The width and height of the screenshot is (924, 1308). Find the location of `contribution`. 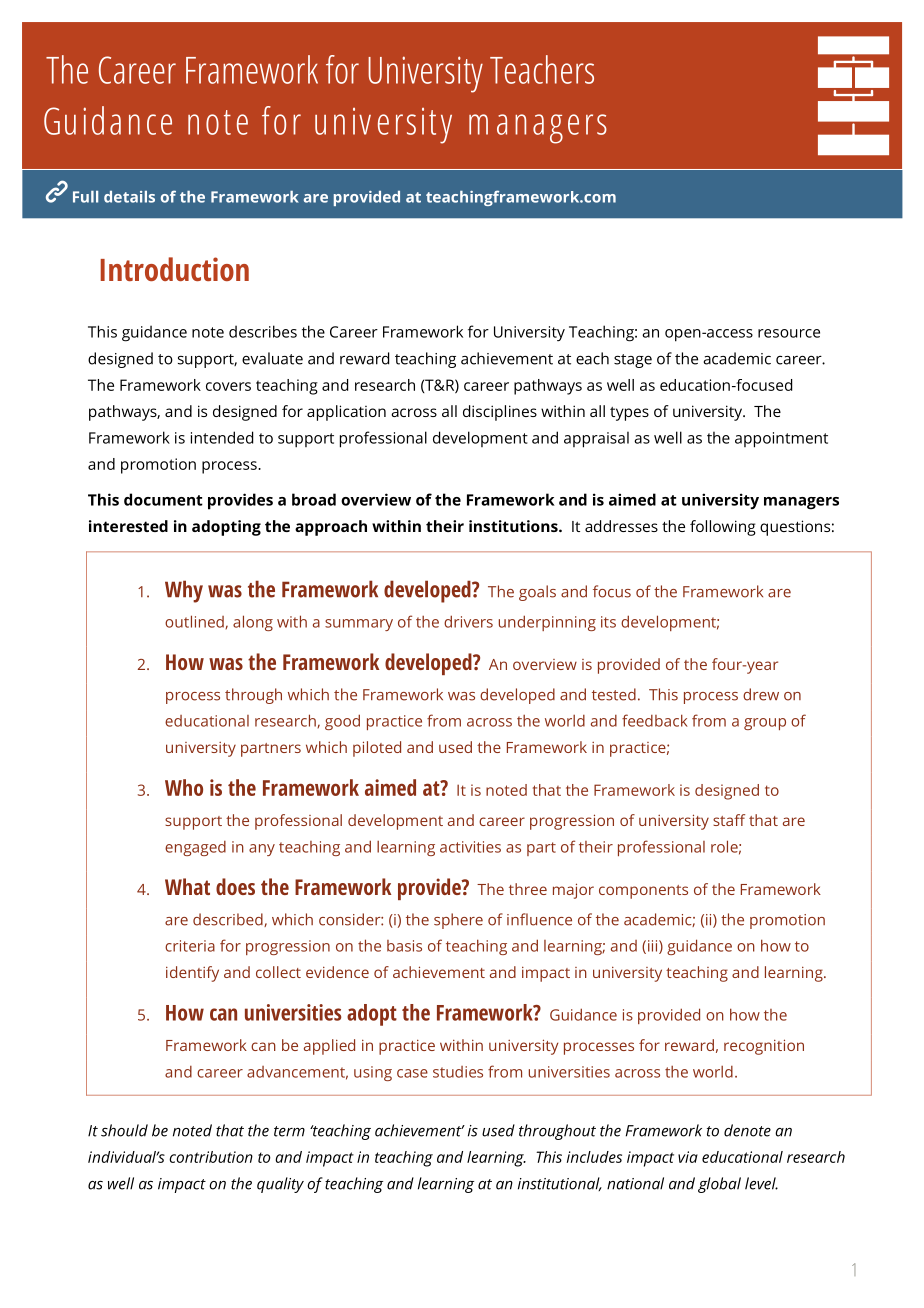

contribution is located at coordinates (211, 1157).
